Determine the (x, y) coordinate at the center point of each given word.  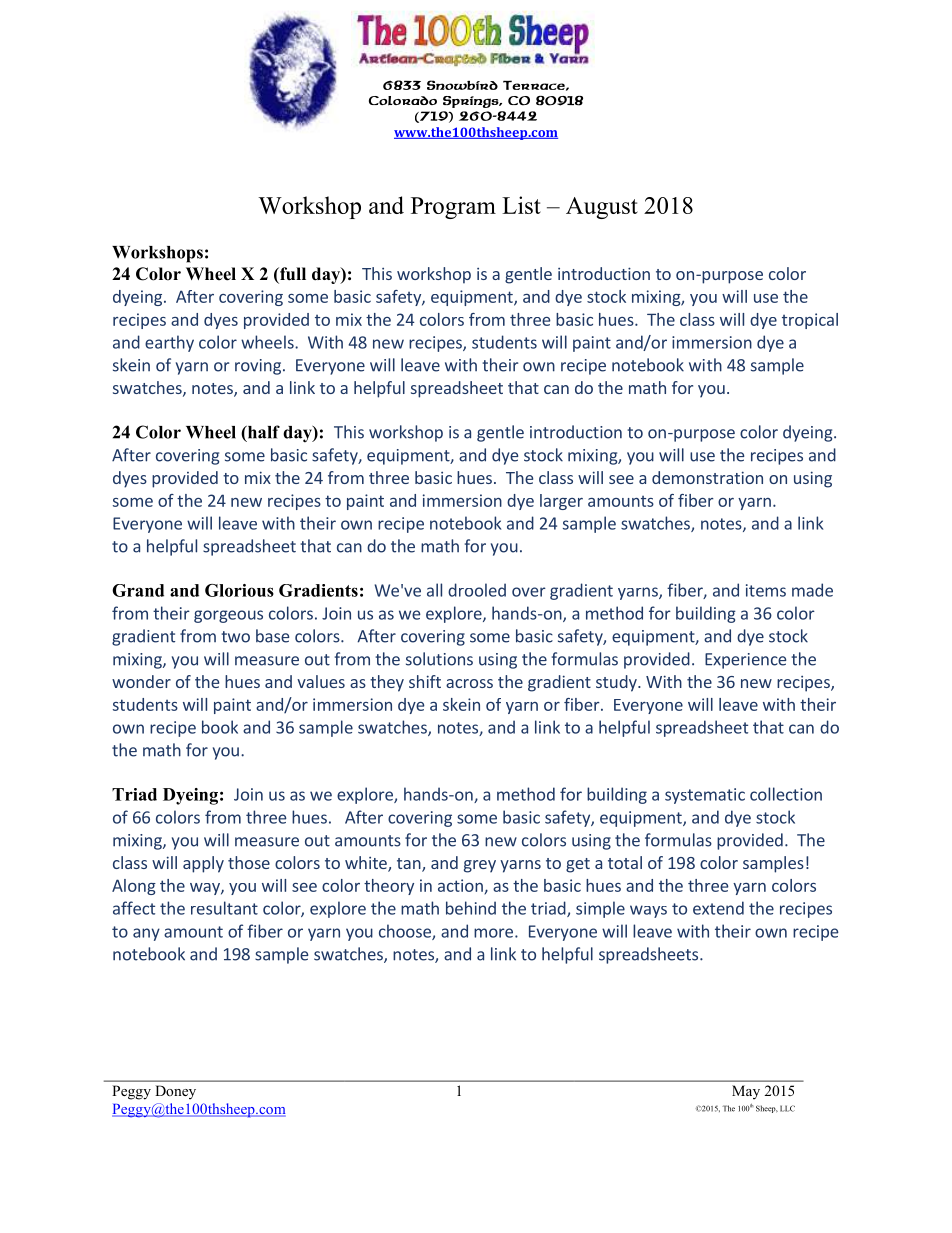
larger (561, 502)
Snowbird (462, 85)
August (602, 208)
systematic (705, 796)
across (469, 683)
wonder (141, 681)
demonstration (707, 477)
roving (258, 367)
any (146, 934)
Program (453, 208)
